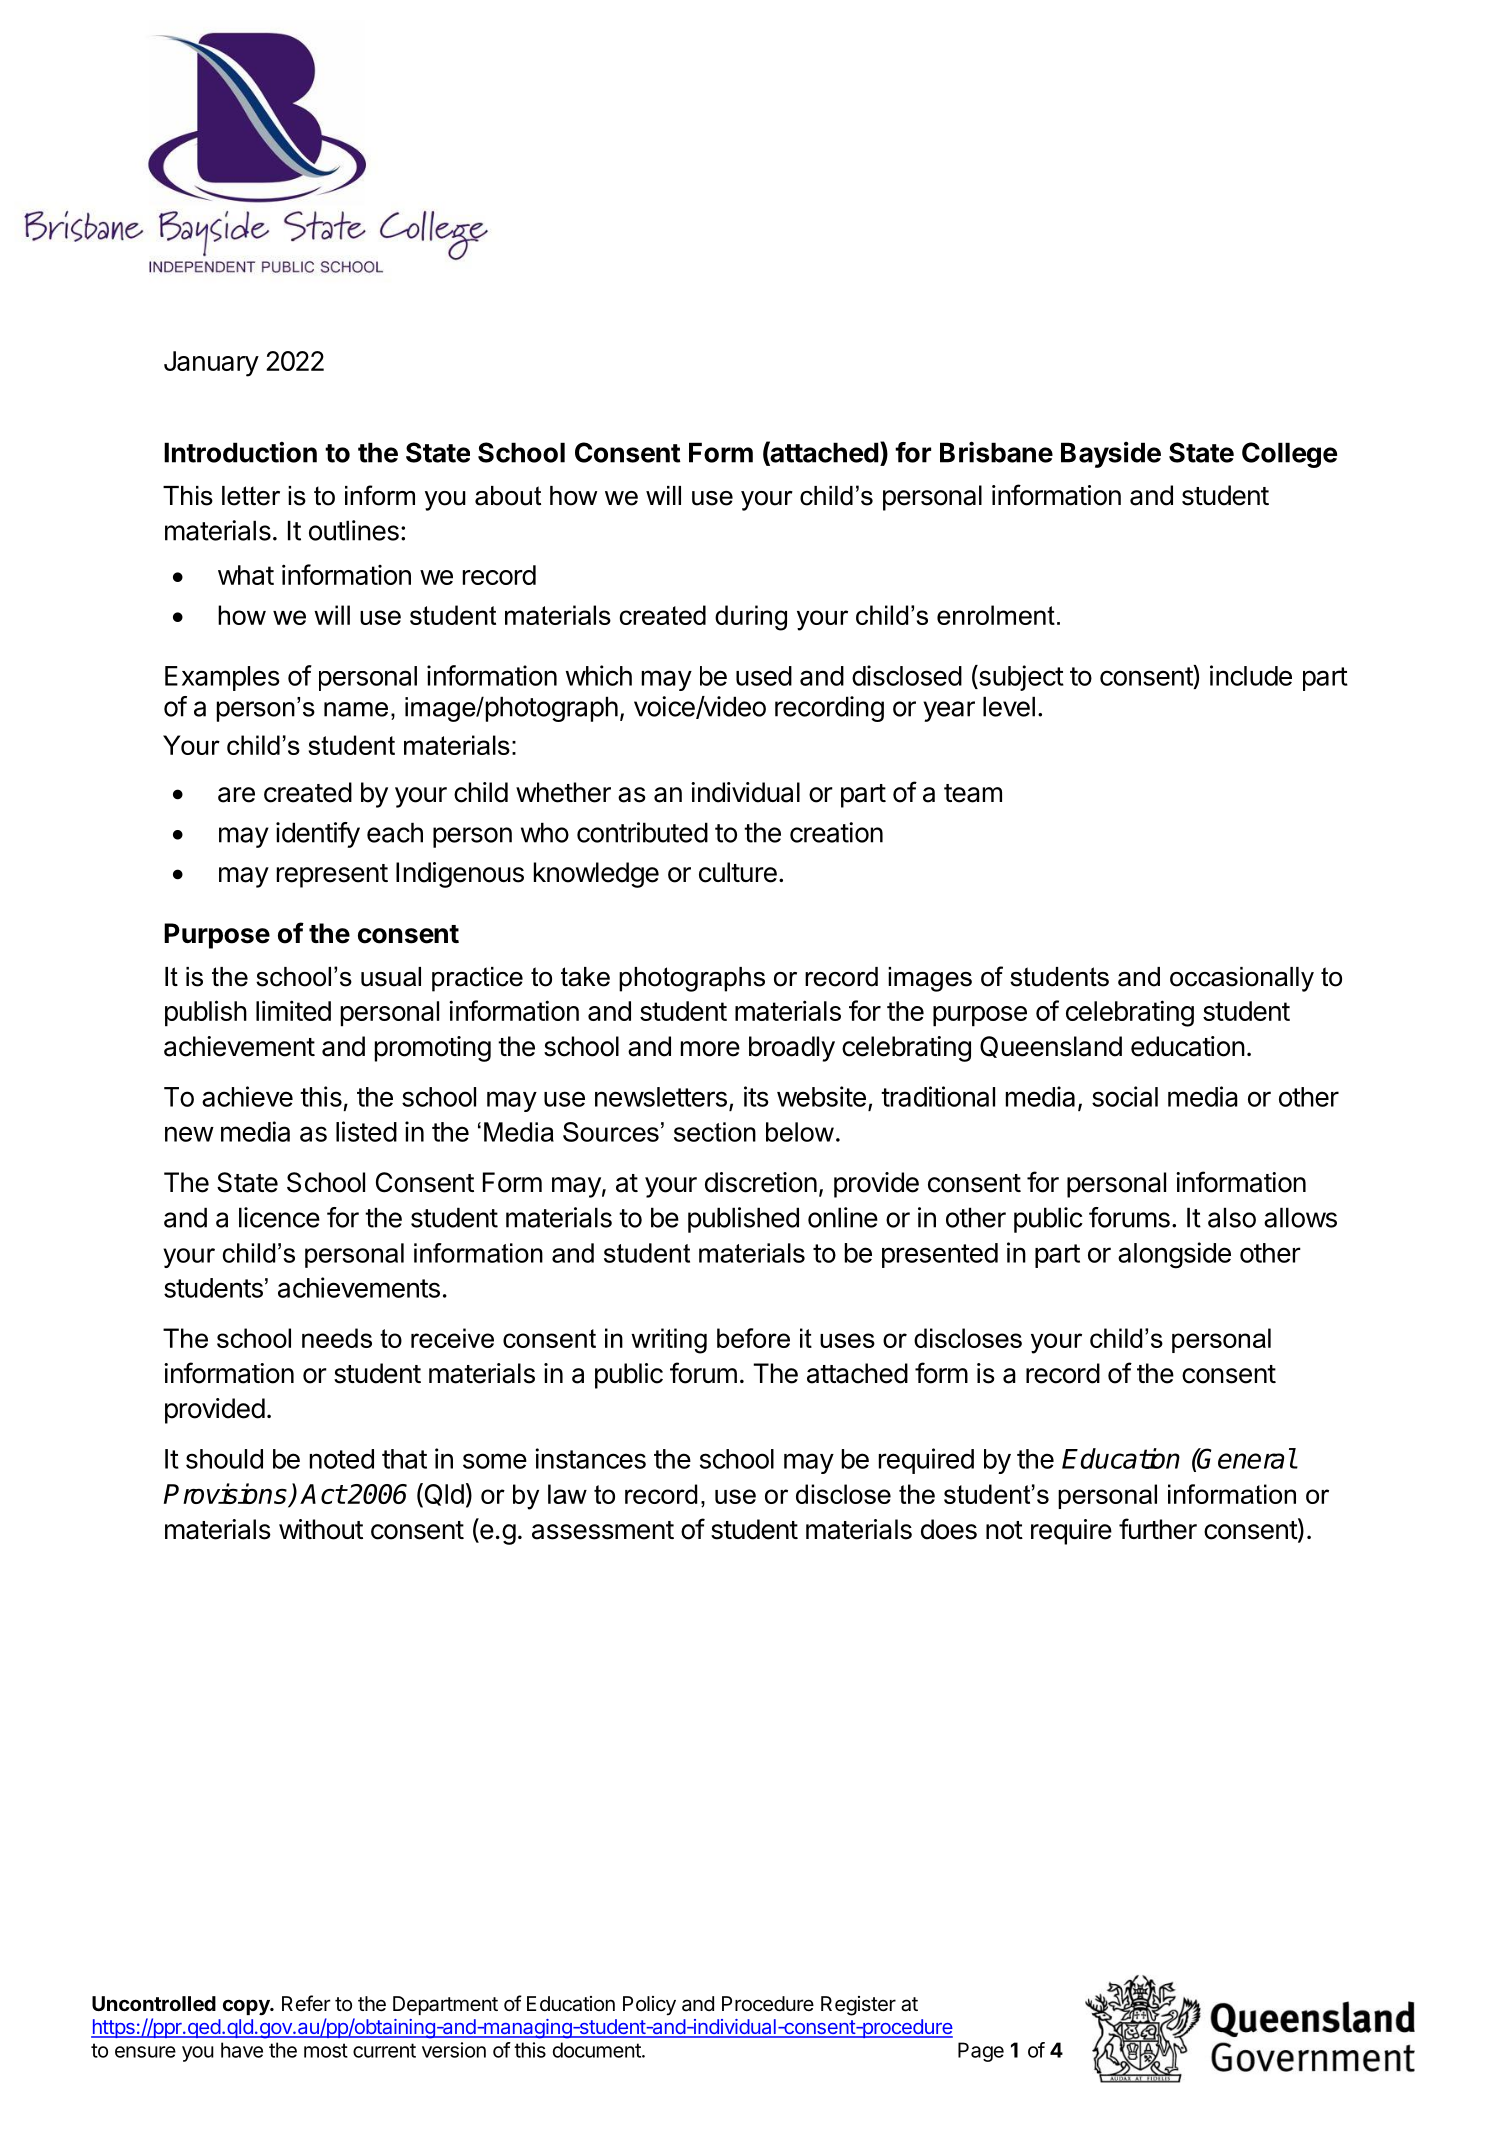 Image resolution: width=1507 pixels, height=2132 pixels. Describe the element at coordinates (240, 452) in the document. I see `Introduction` at that location.
